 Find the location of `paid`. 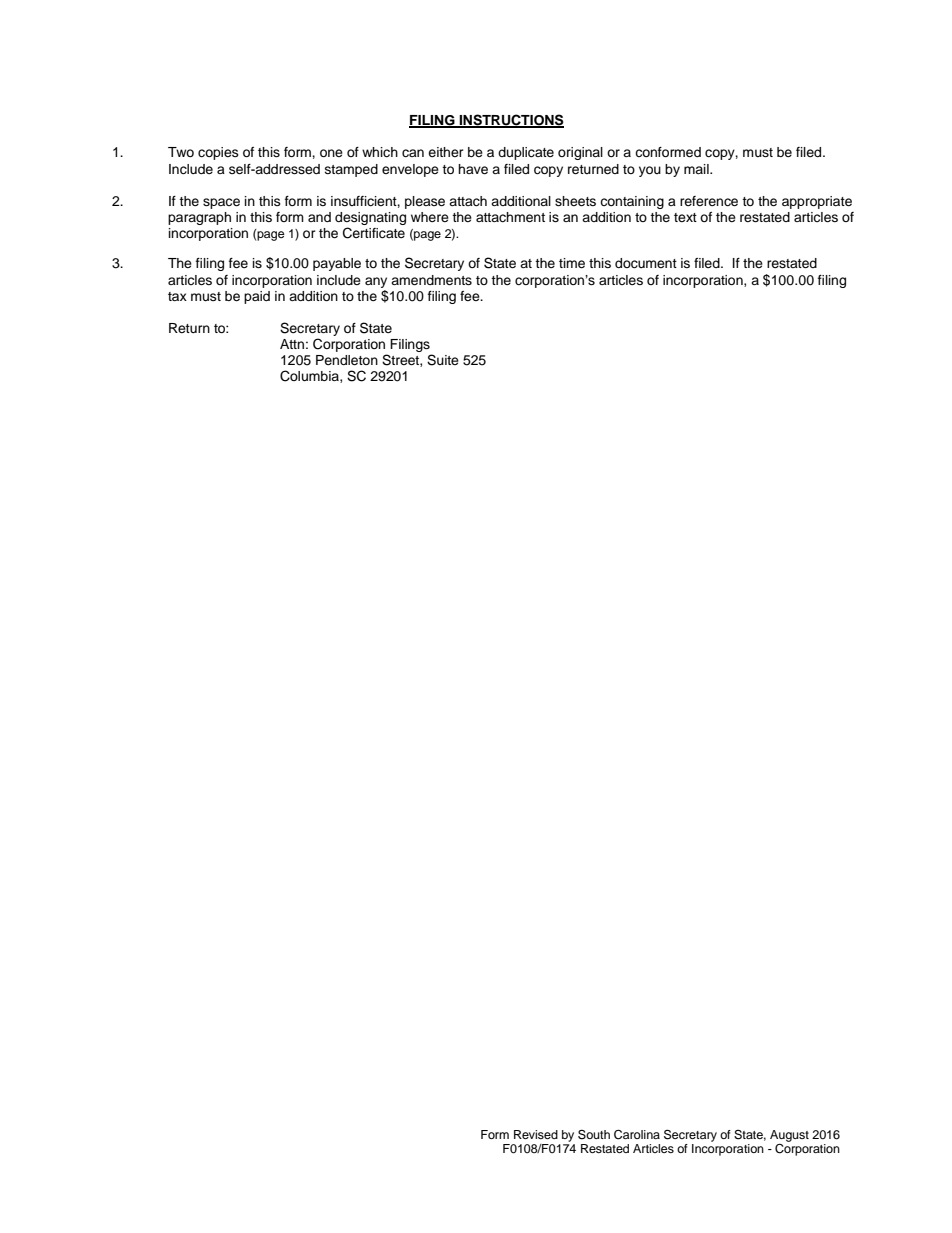

paid is located at coordinates (257, 297).
